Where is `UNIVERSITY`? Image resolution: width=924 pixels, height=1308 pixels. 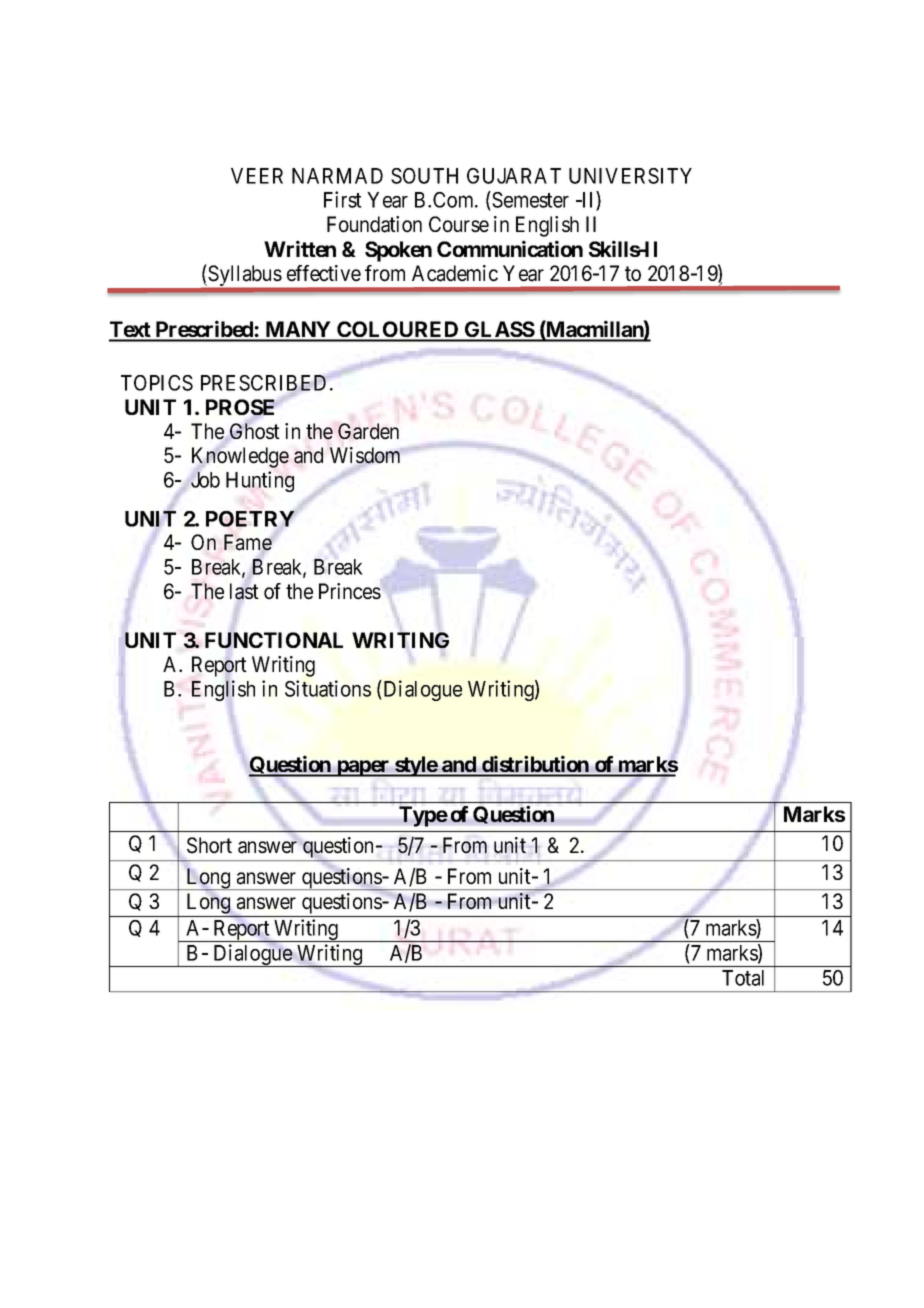 UNIVERSITY is located at coordinates (630, 176).
